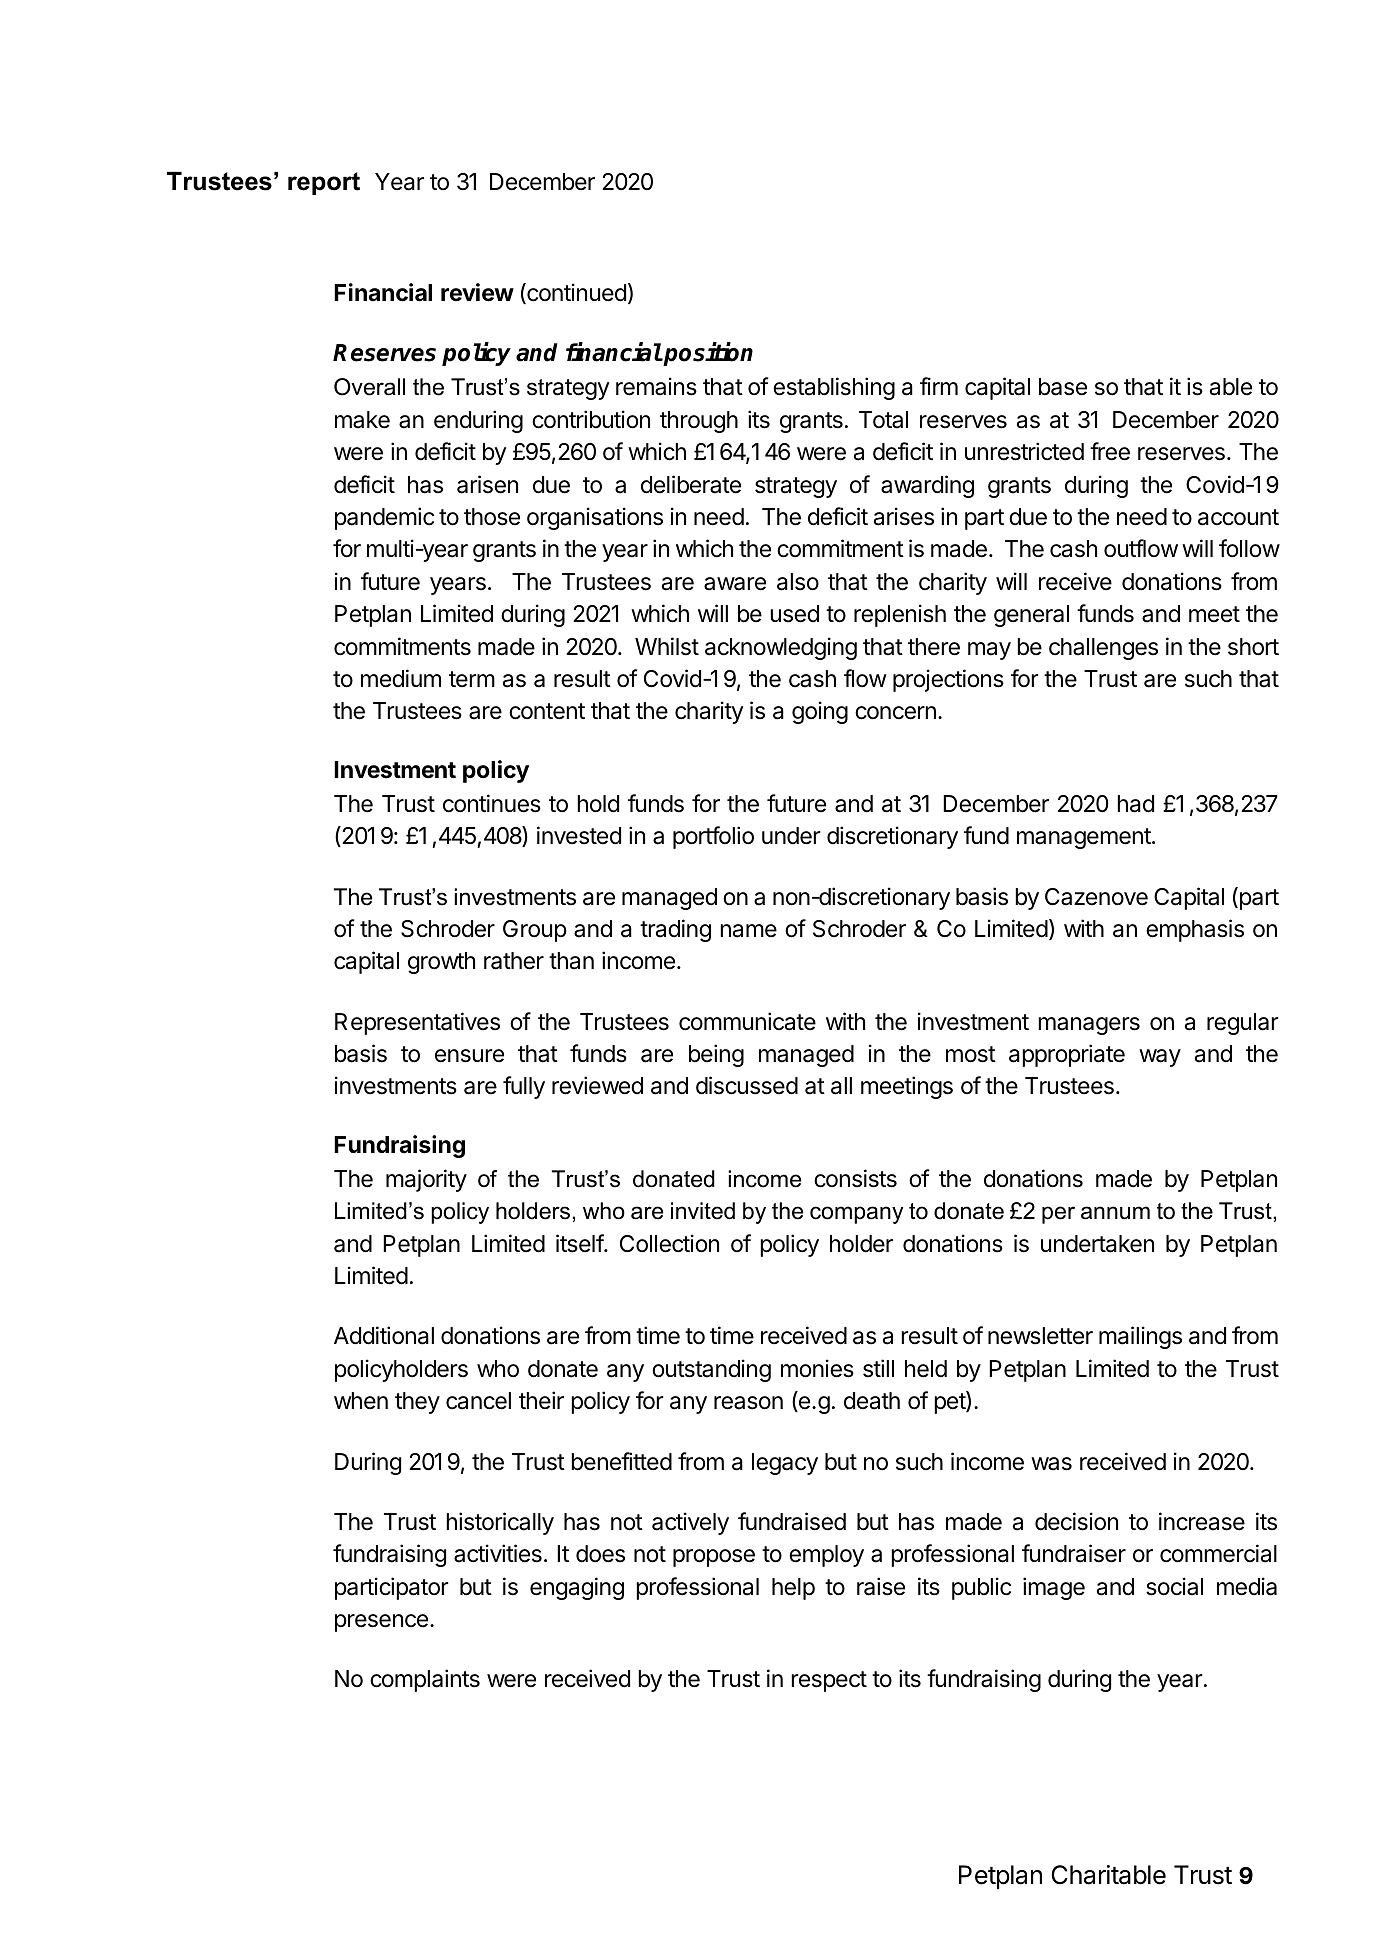 This screenshot has width=1378, height=1949. I want to click on position, so click(707, 354).
